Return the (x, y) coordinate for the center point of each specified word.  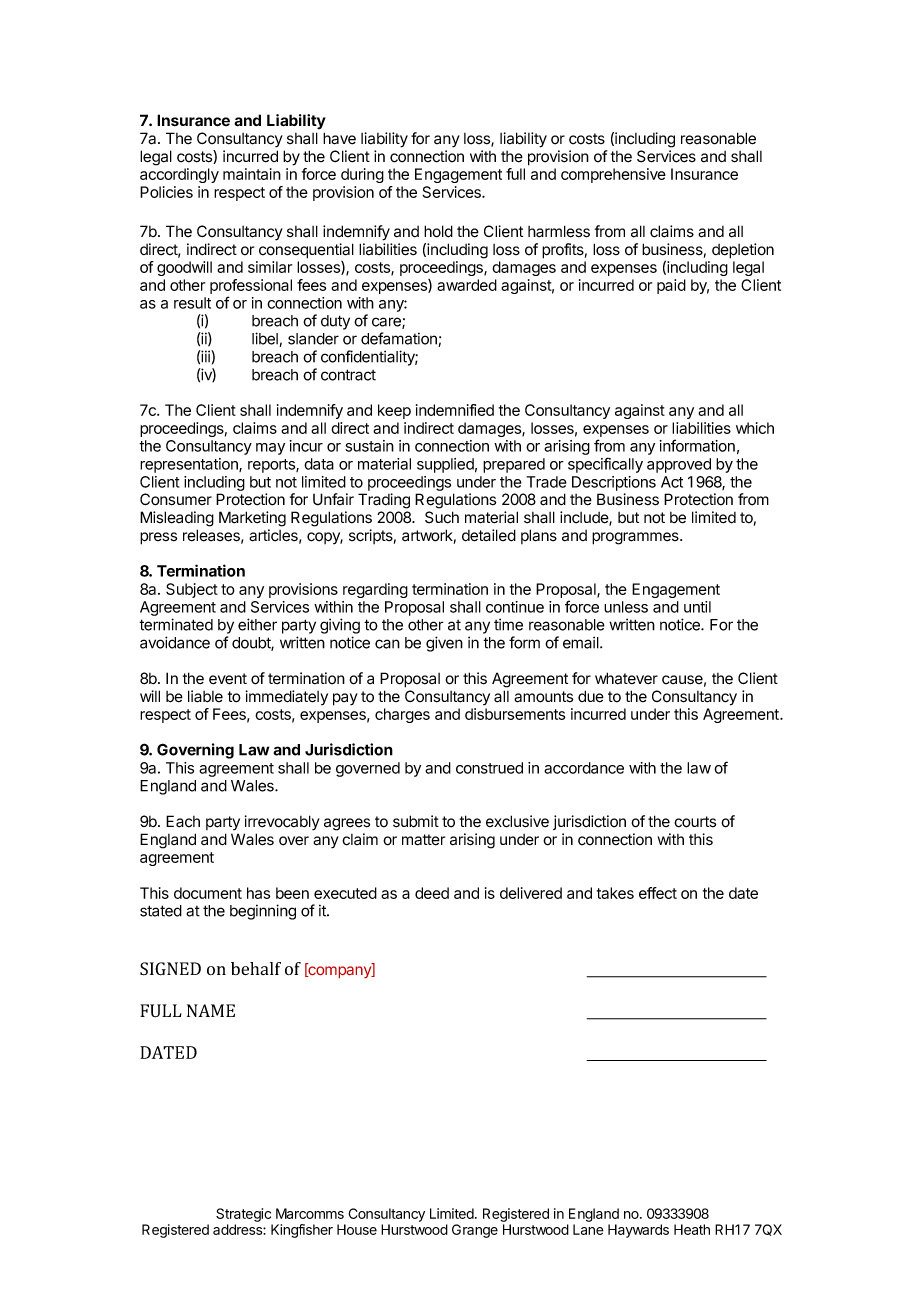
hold (438, 231)
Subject (192, 590)
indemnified (455, 410)
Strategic (243, 1215)
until (697, 607)
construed (489, 768)
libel (266, 339)
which (755, 428)
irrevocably (282, 823)
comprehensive (613, 175)
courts (695, 822)
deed (432, 893)
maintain (252, 174)
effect (658, 893)
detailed (489, 535)
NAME (211, 1010)
